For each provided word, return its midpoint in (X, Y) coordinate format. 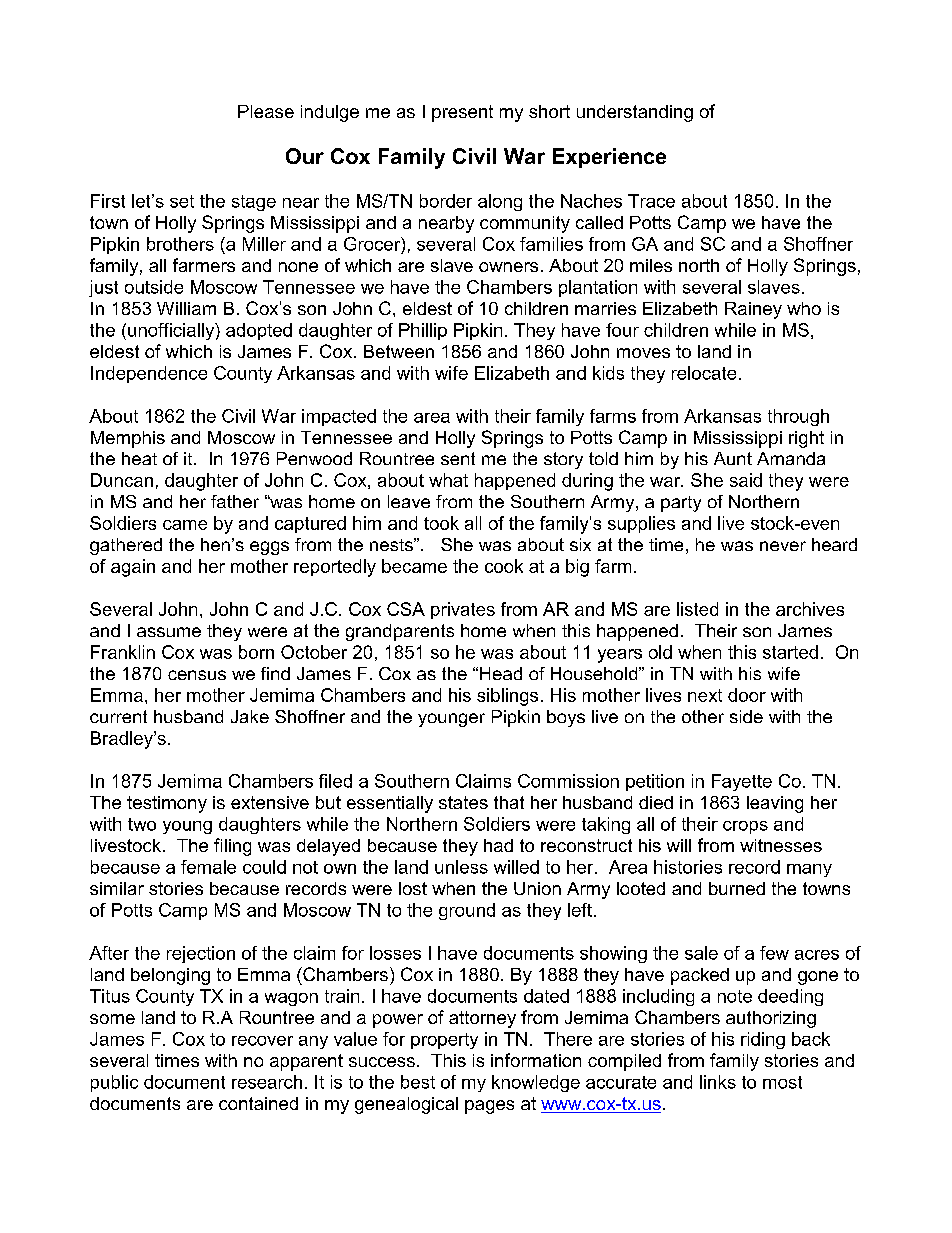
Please (266, 111)
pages (489, 1107)
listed (697, 609)
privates (463, 610)
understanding (635, 113)
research (267, 1082)
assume (169, 632)
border (446, 201)
